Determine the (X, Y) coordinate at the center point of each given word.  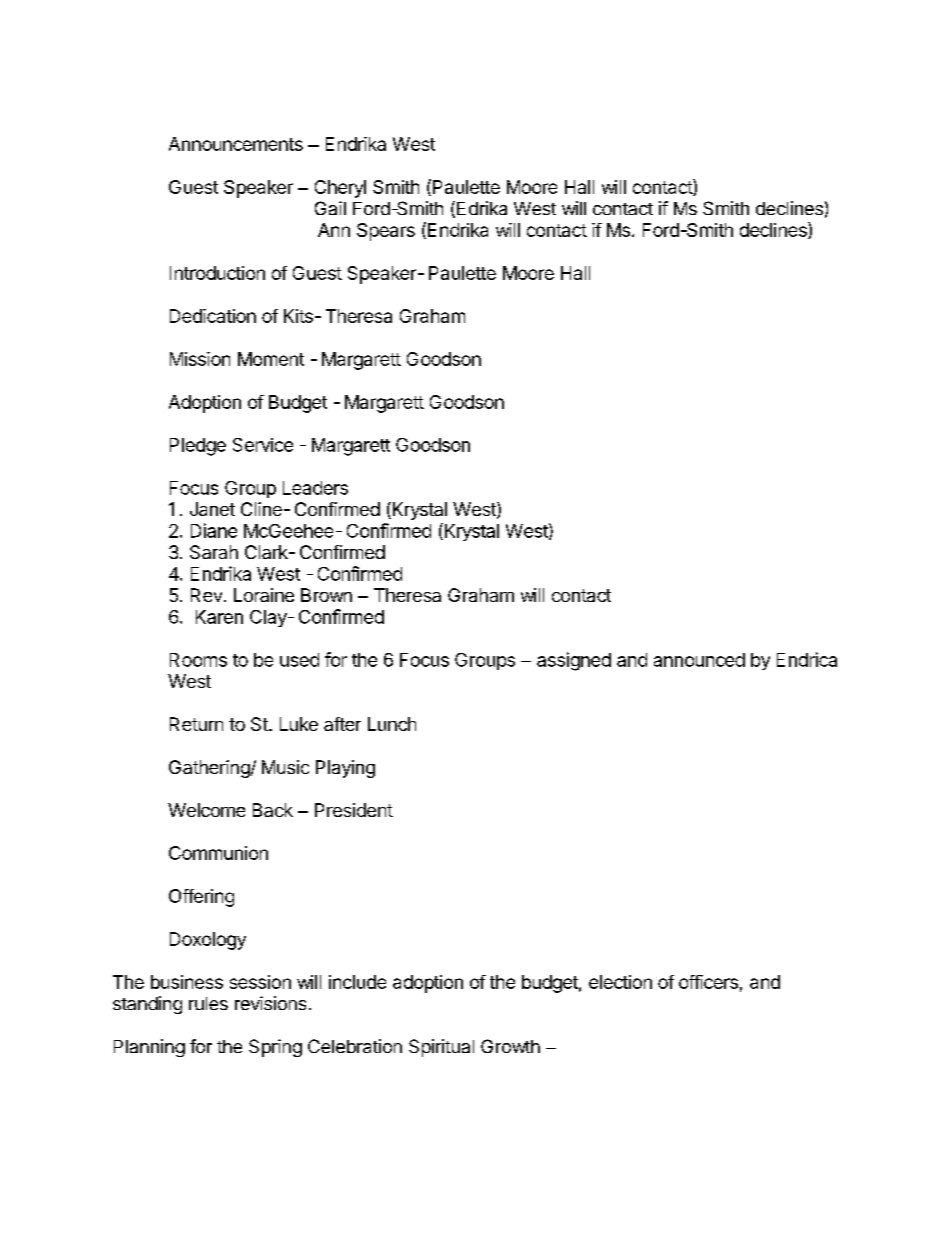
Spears (386, 232)
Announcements (236, 144)
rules (208, 1003)
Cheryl (340, 189)
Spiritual (441, 1048)
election (620, 982)
